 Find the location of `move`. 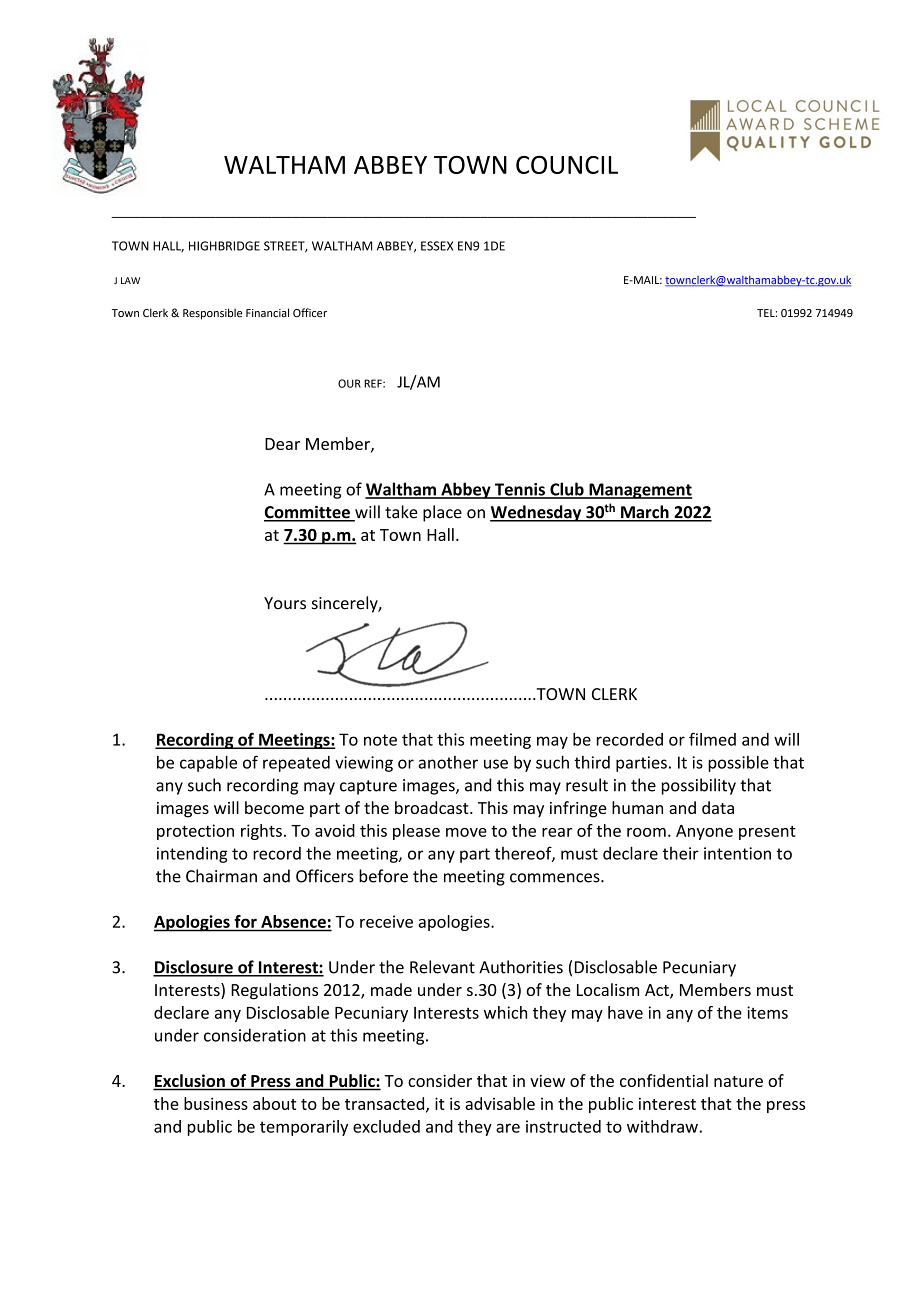

move is located at coordinates (466, 832).
